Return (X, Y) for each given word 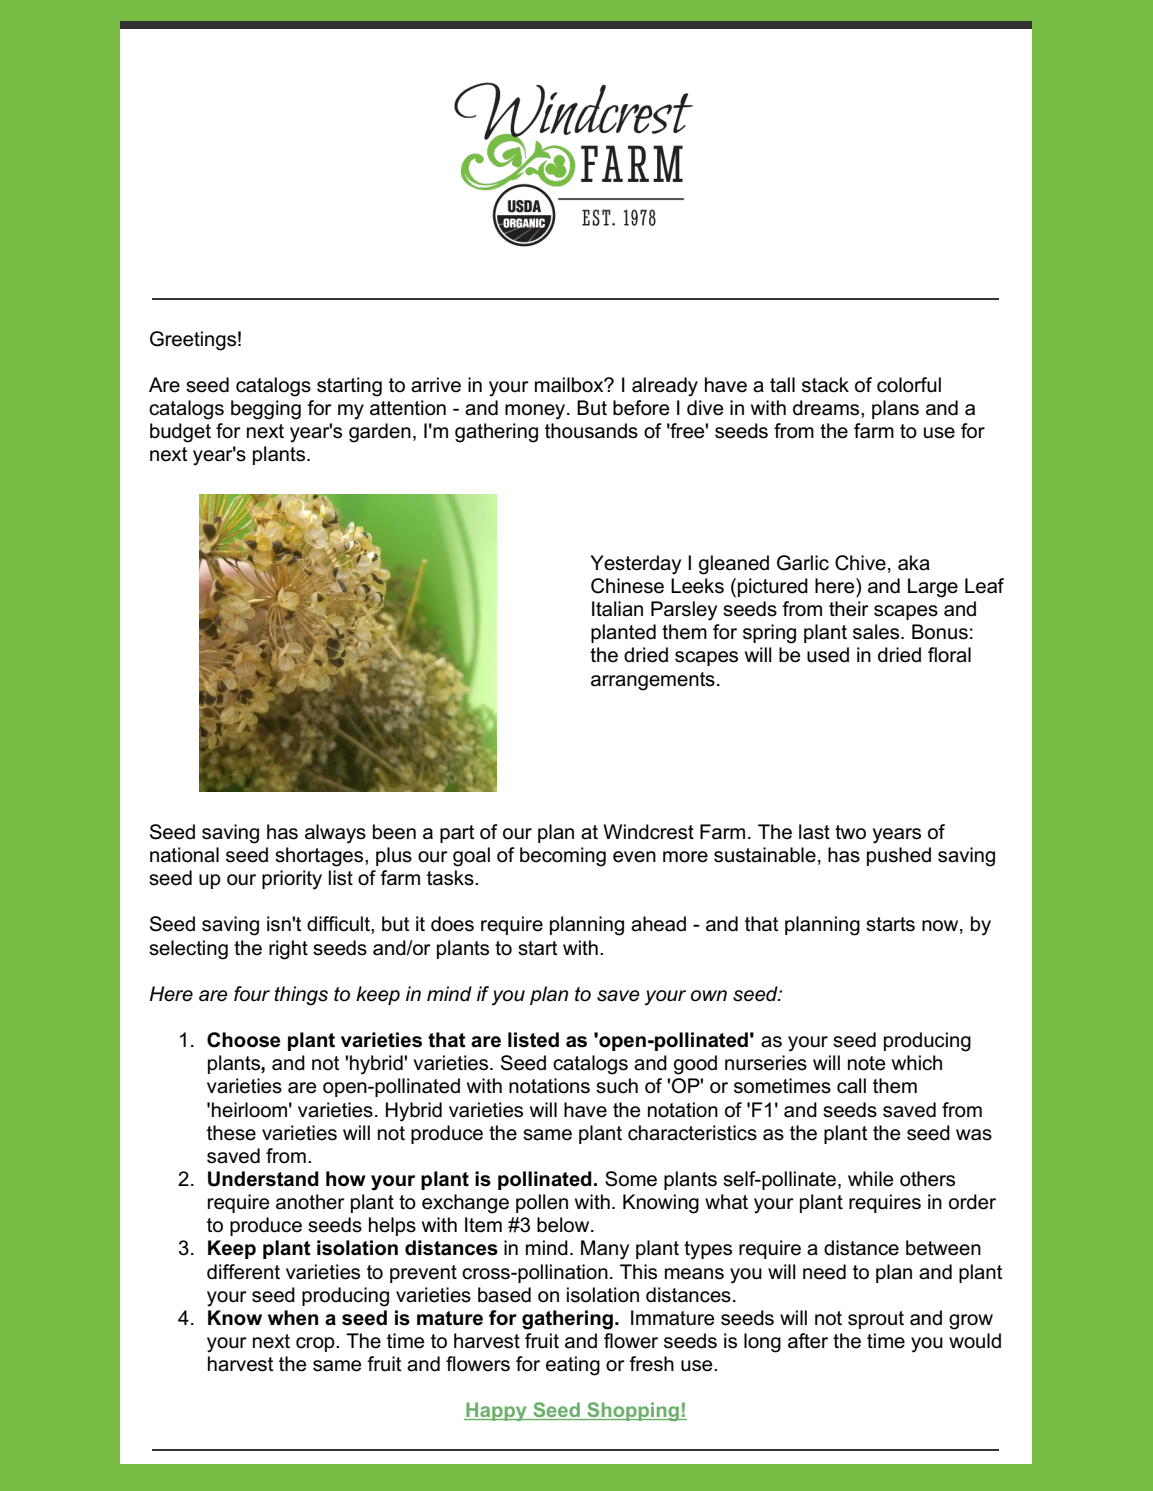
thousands (591, 431)
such (617, 1086)
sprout (876, 1320)
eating (573, 1366)
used (828, 655)
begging (266, 410)
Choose (244, 1040)
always (335, 834)
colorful (909, 385)
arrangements (653, 681)
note (867, 1063)
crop (316, 1344)
